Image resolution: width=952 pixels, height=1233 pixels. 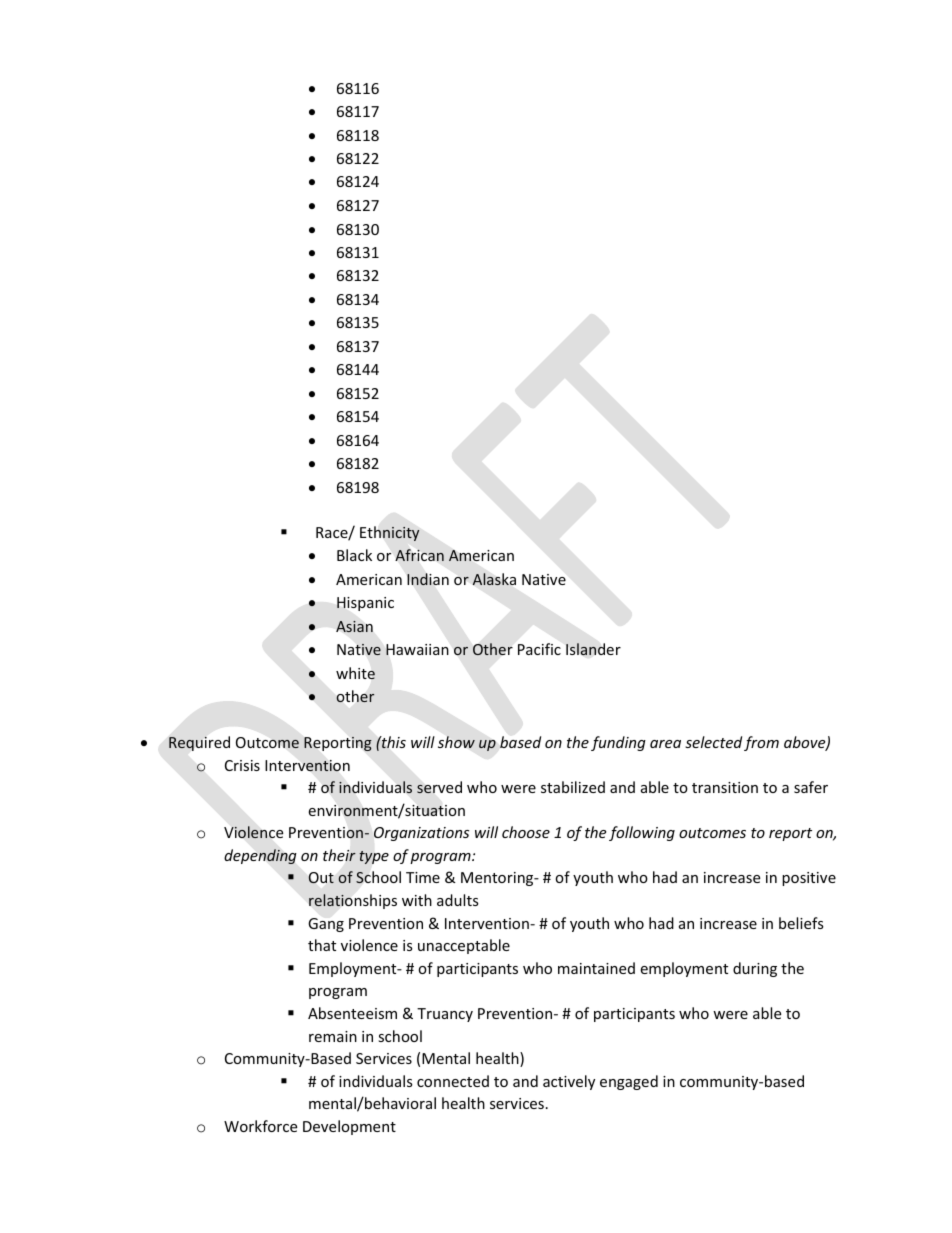 I want to click on Workforce, so click(x=260, y=1126).
